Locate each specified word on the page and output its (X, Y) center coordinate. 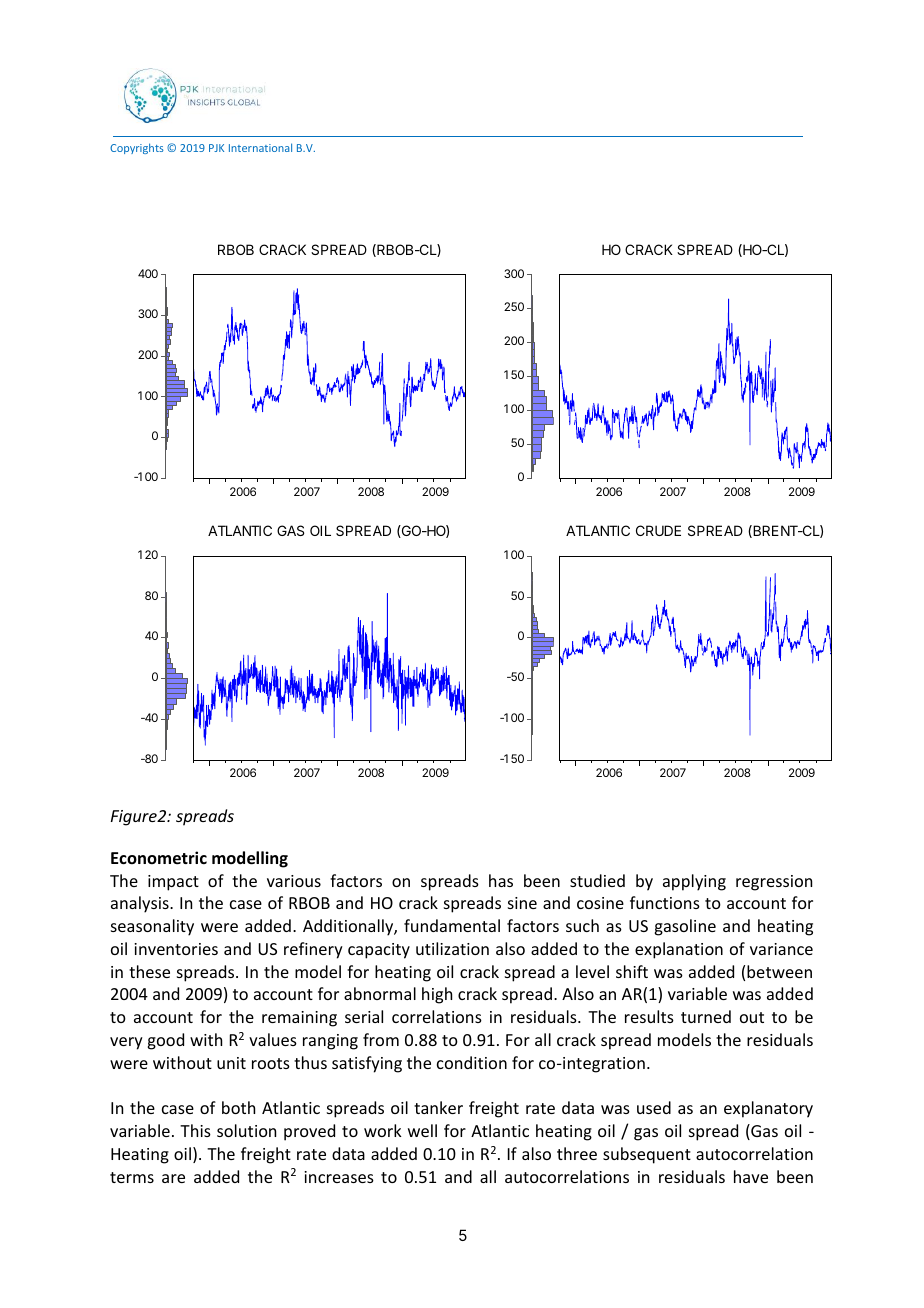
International (260, 147)
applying (694, 882)
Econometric (159, 858)
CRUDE (658, 530)
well (422, 1130)
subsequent (647, 1155)
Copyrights (137, 148)
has (501, 880)
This (195, 1130)
